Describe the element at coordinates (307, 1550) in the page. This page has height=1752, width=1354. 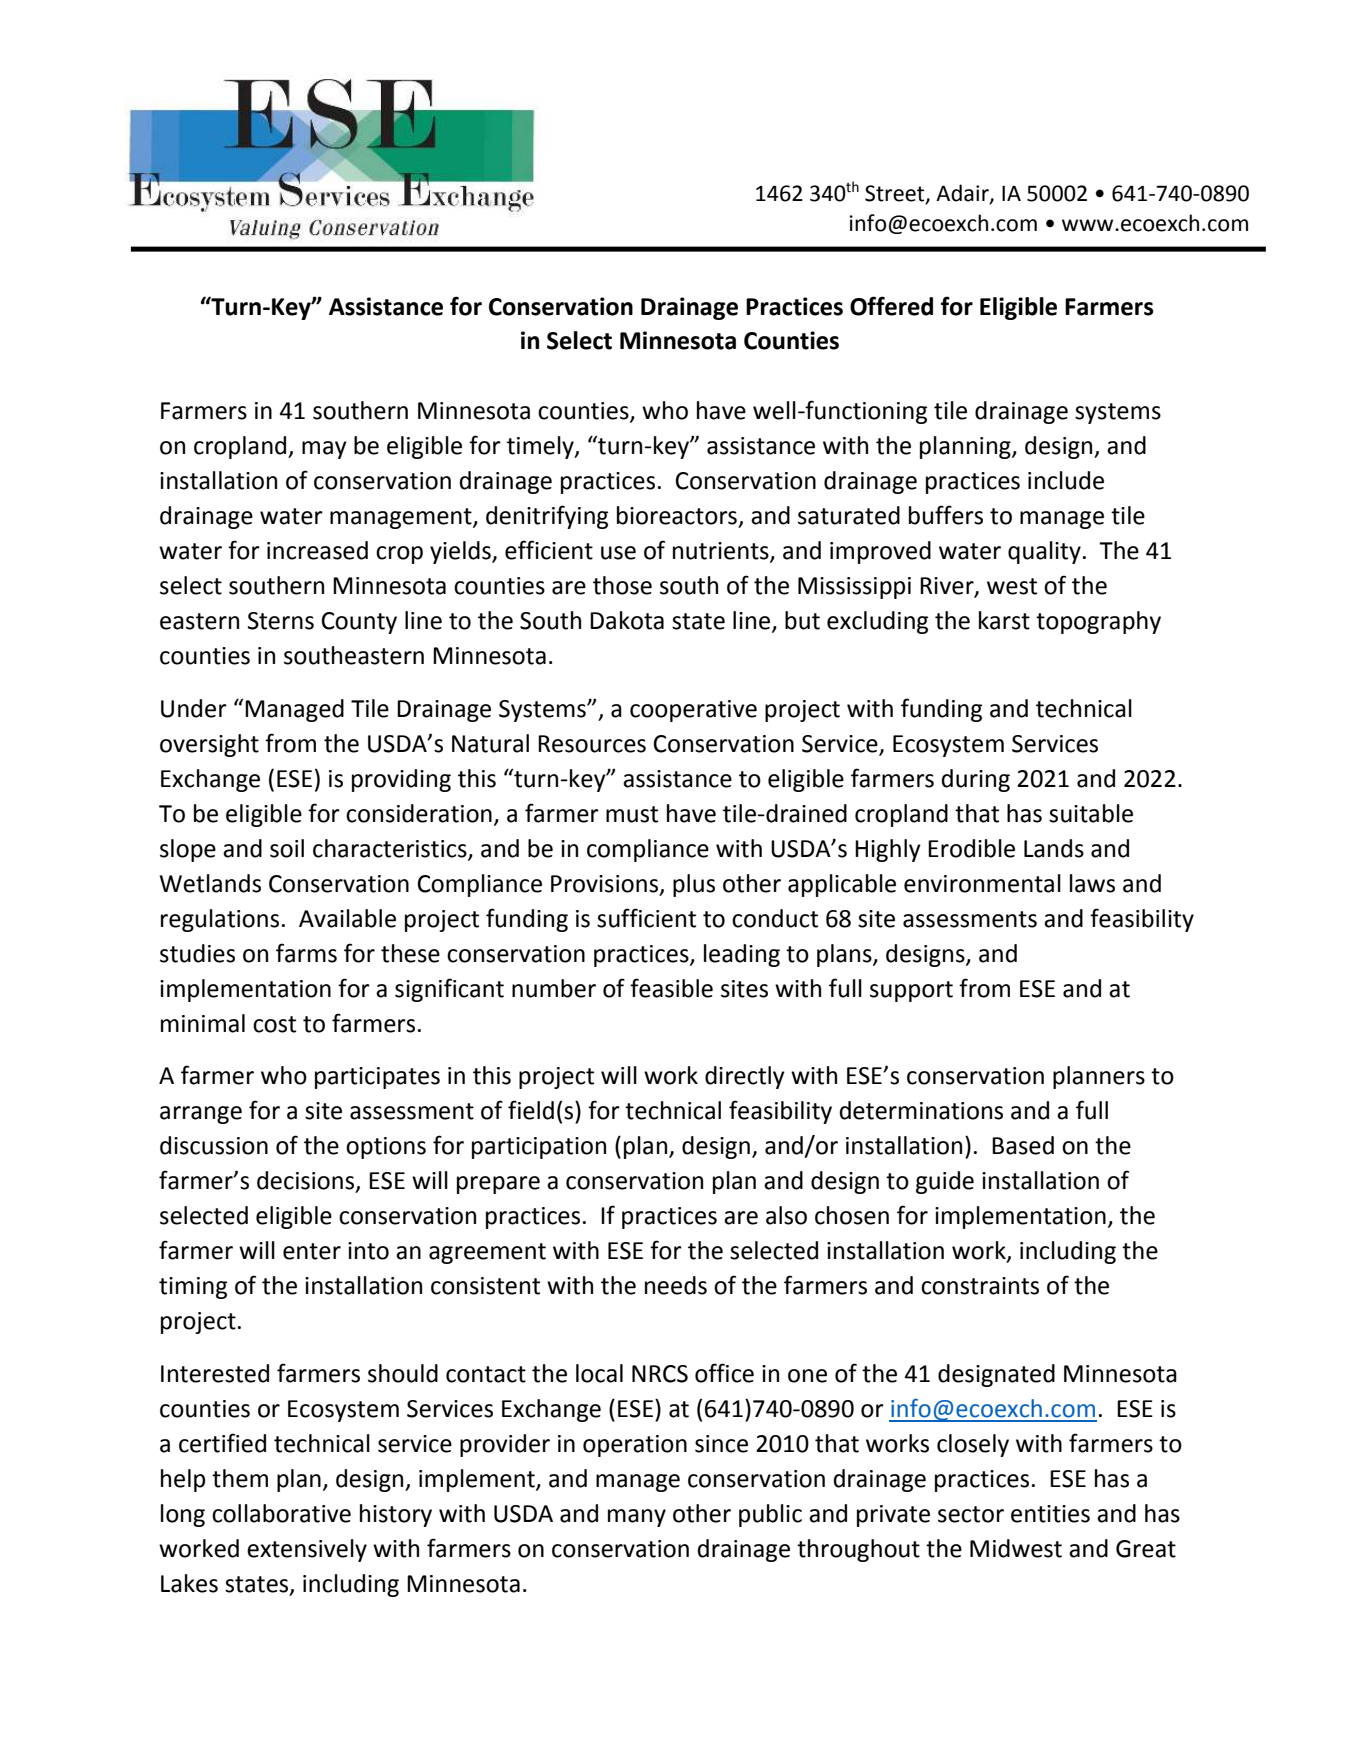
I see `extensively` at that location.
